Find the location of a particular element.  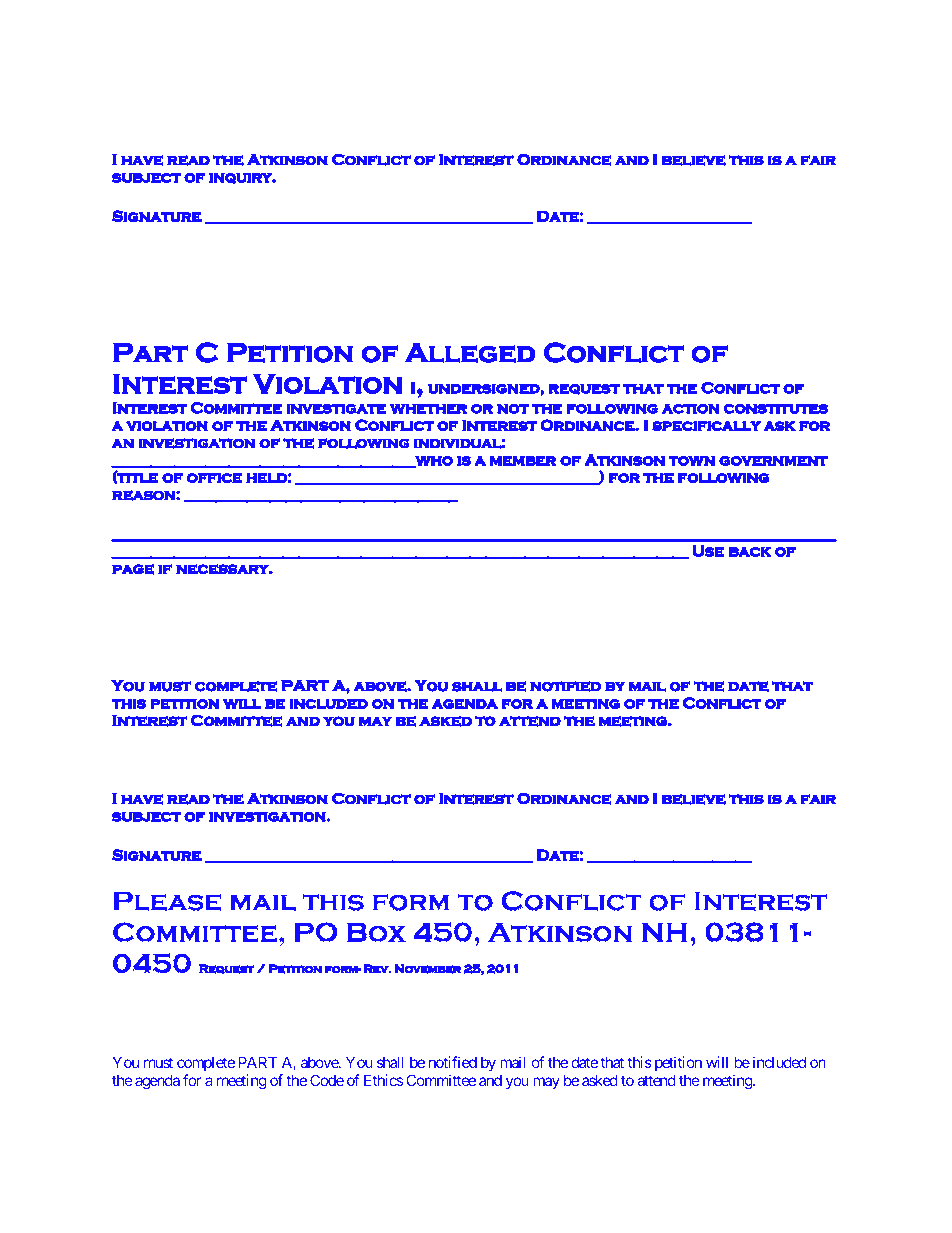

back is located at coordinates (750, 552).
